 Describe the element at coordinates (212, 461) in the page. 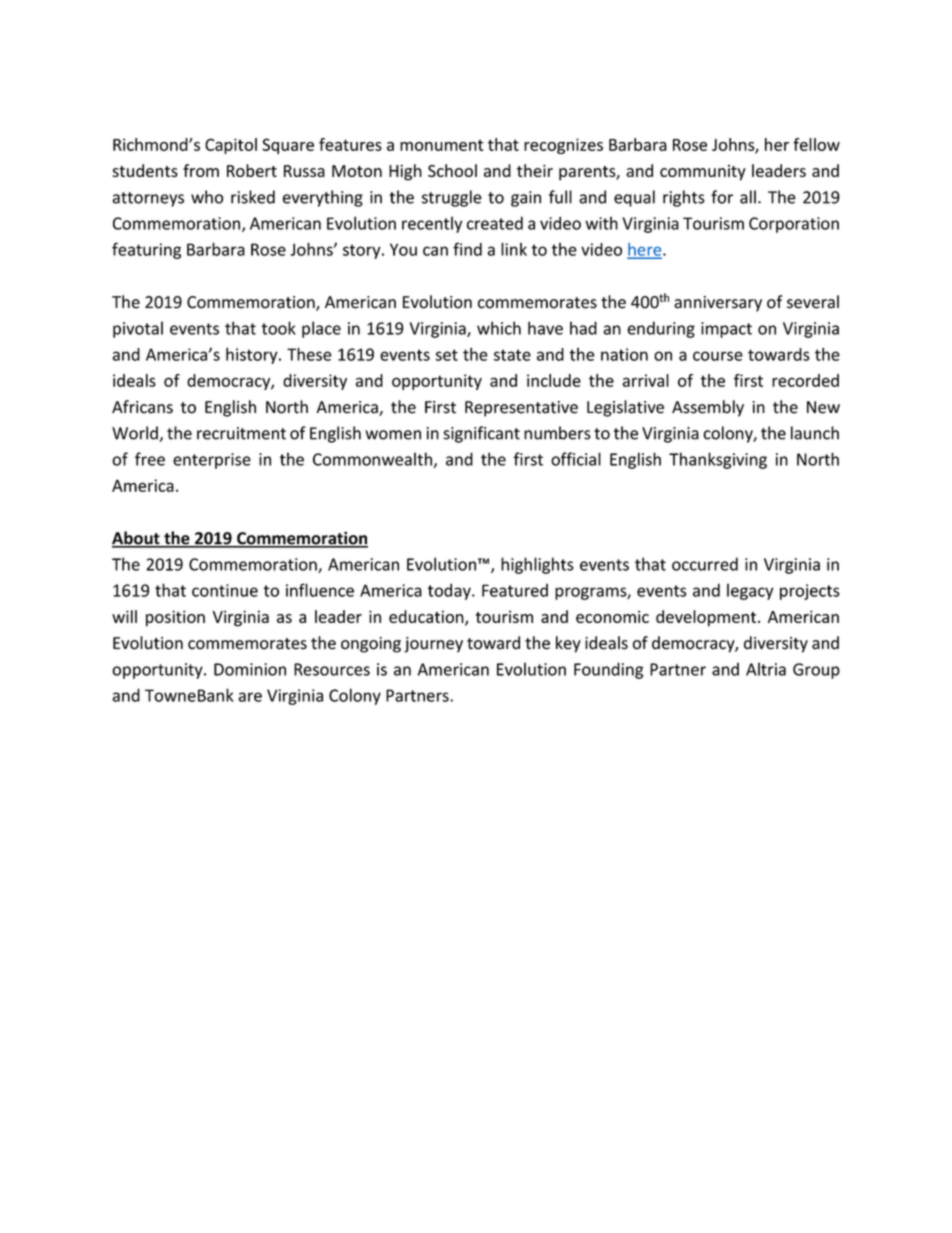

I see `enterprise` at that location.
